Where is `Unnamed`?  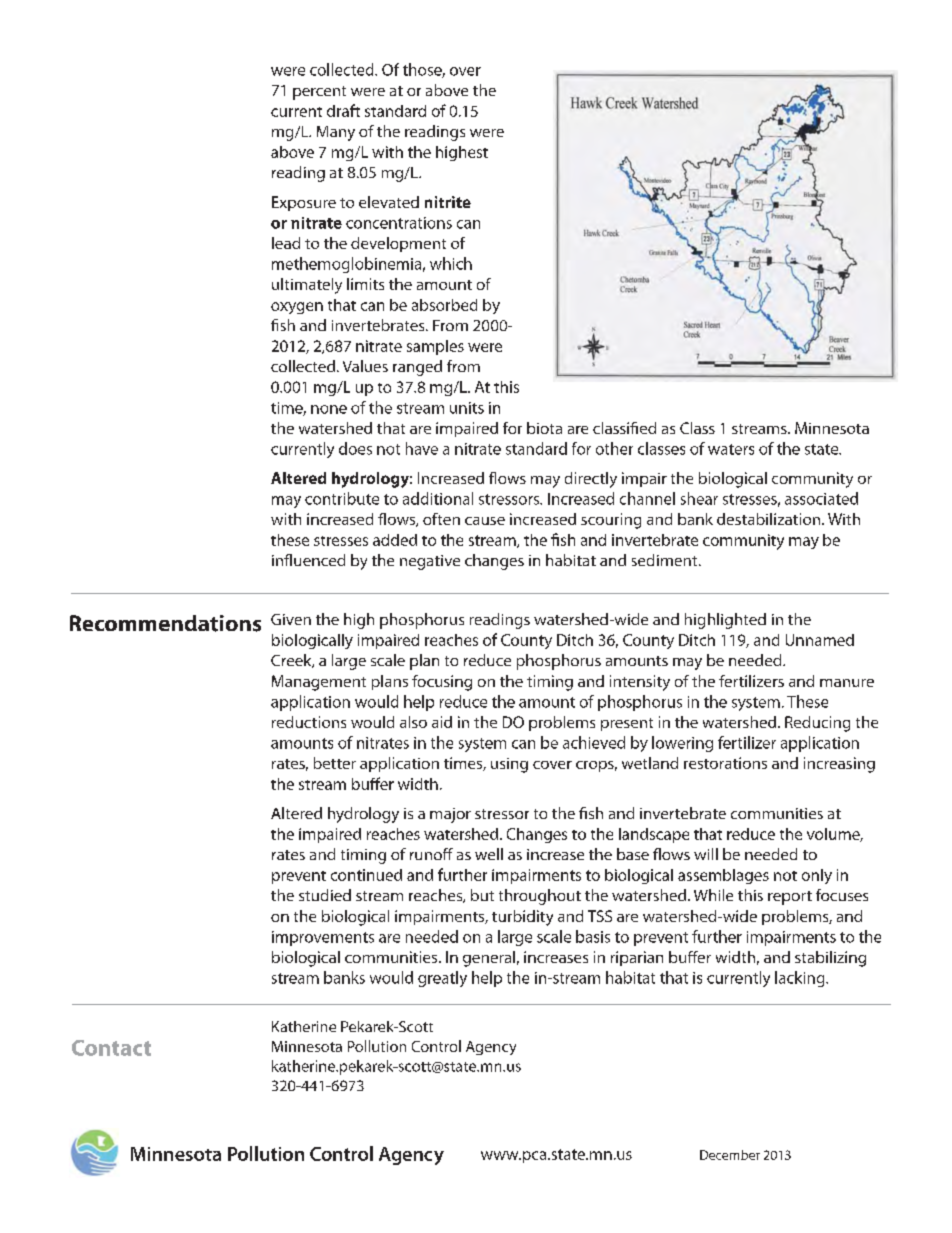 Unnamed is located at coordinates (820, 640).
